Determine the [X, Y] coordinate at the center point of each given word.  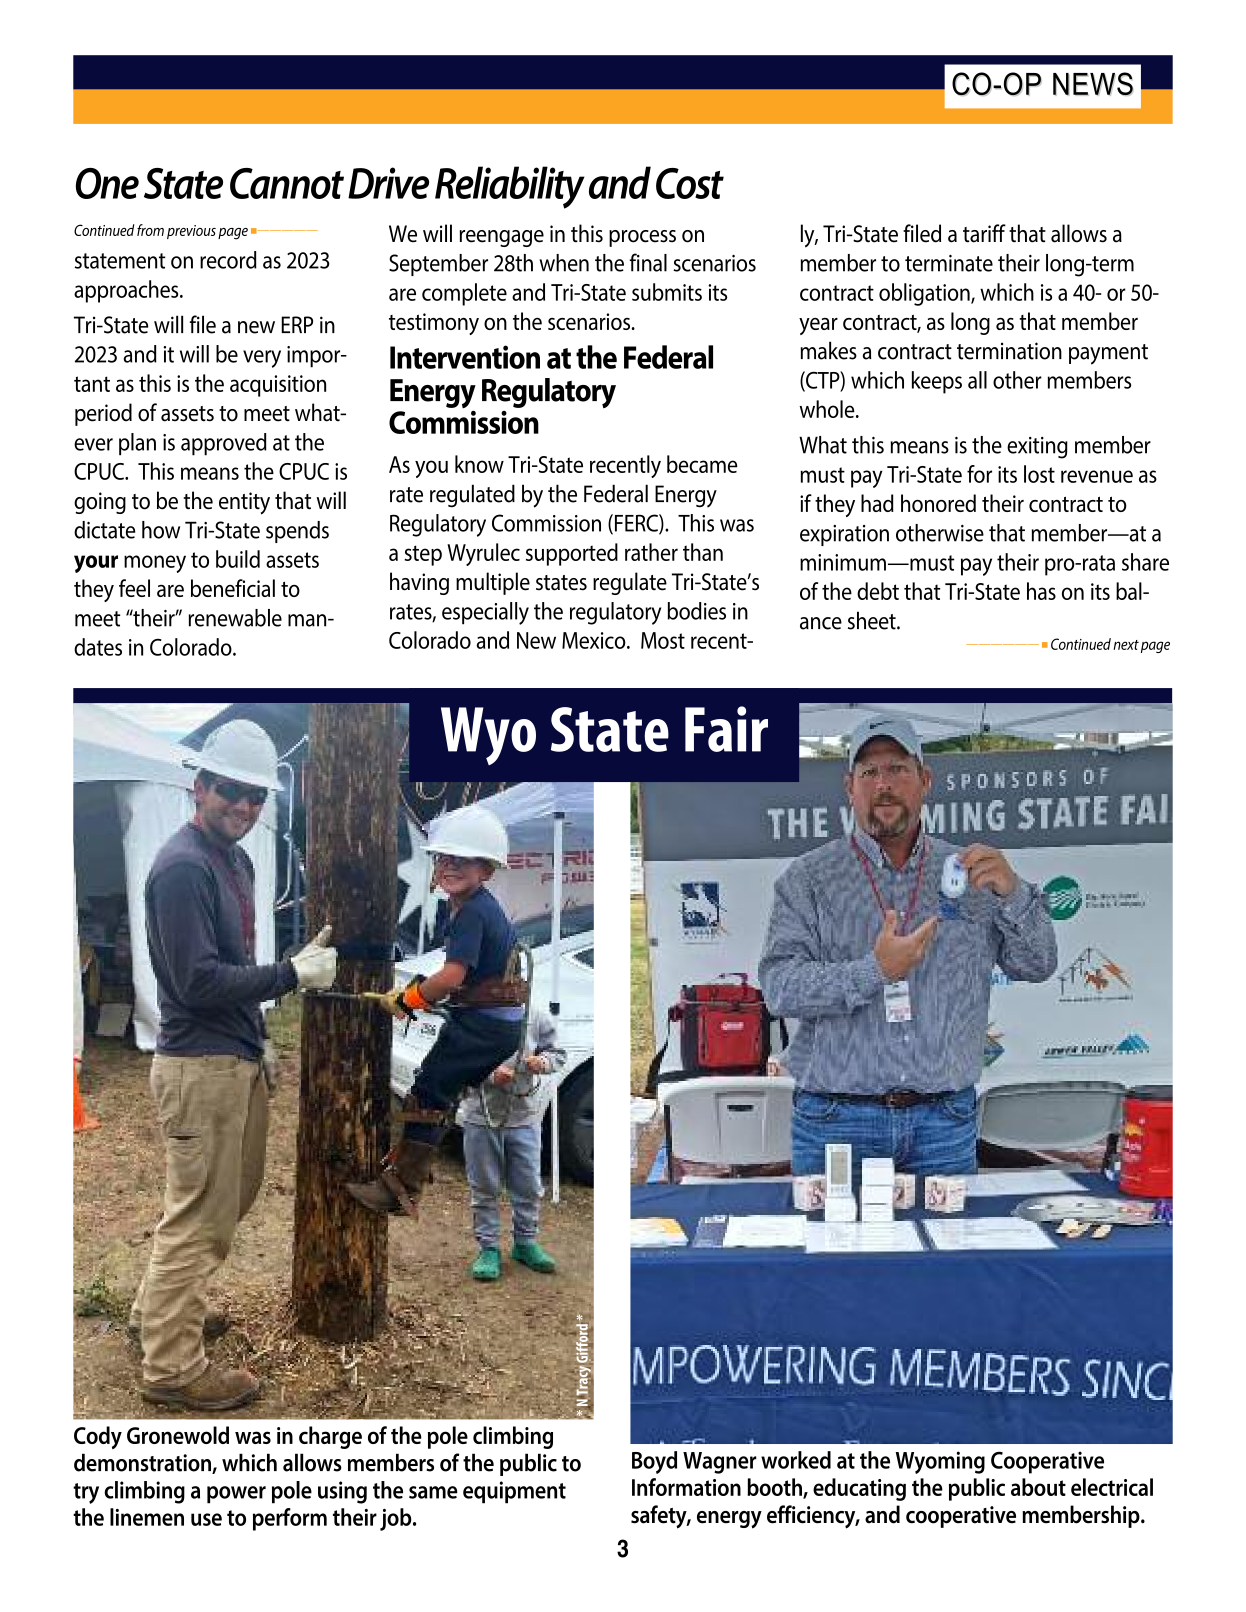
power [236, 1495]
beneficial [233, 588]
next [1126, 645]
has [1041, 591]
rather [651, 552]
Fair [726, 729]
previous [191, 232]
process [642, 238]
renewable [235, 618]
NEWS [1093, 84]
